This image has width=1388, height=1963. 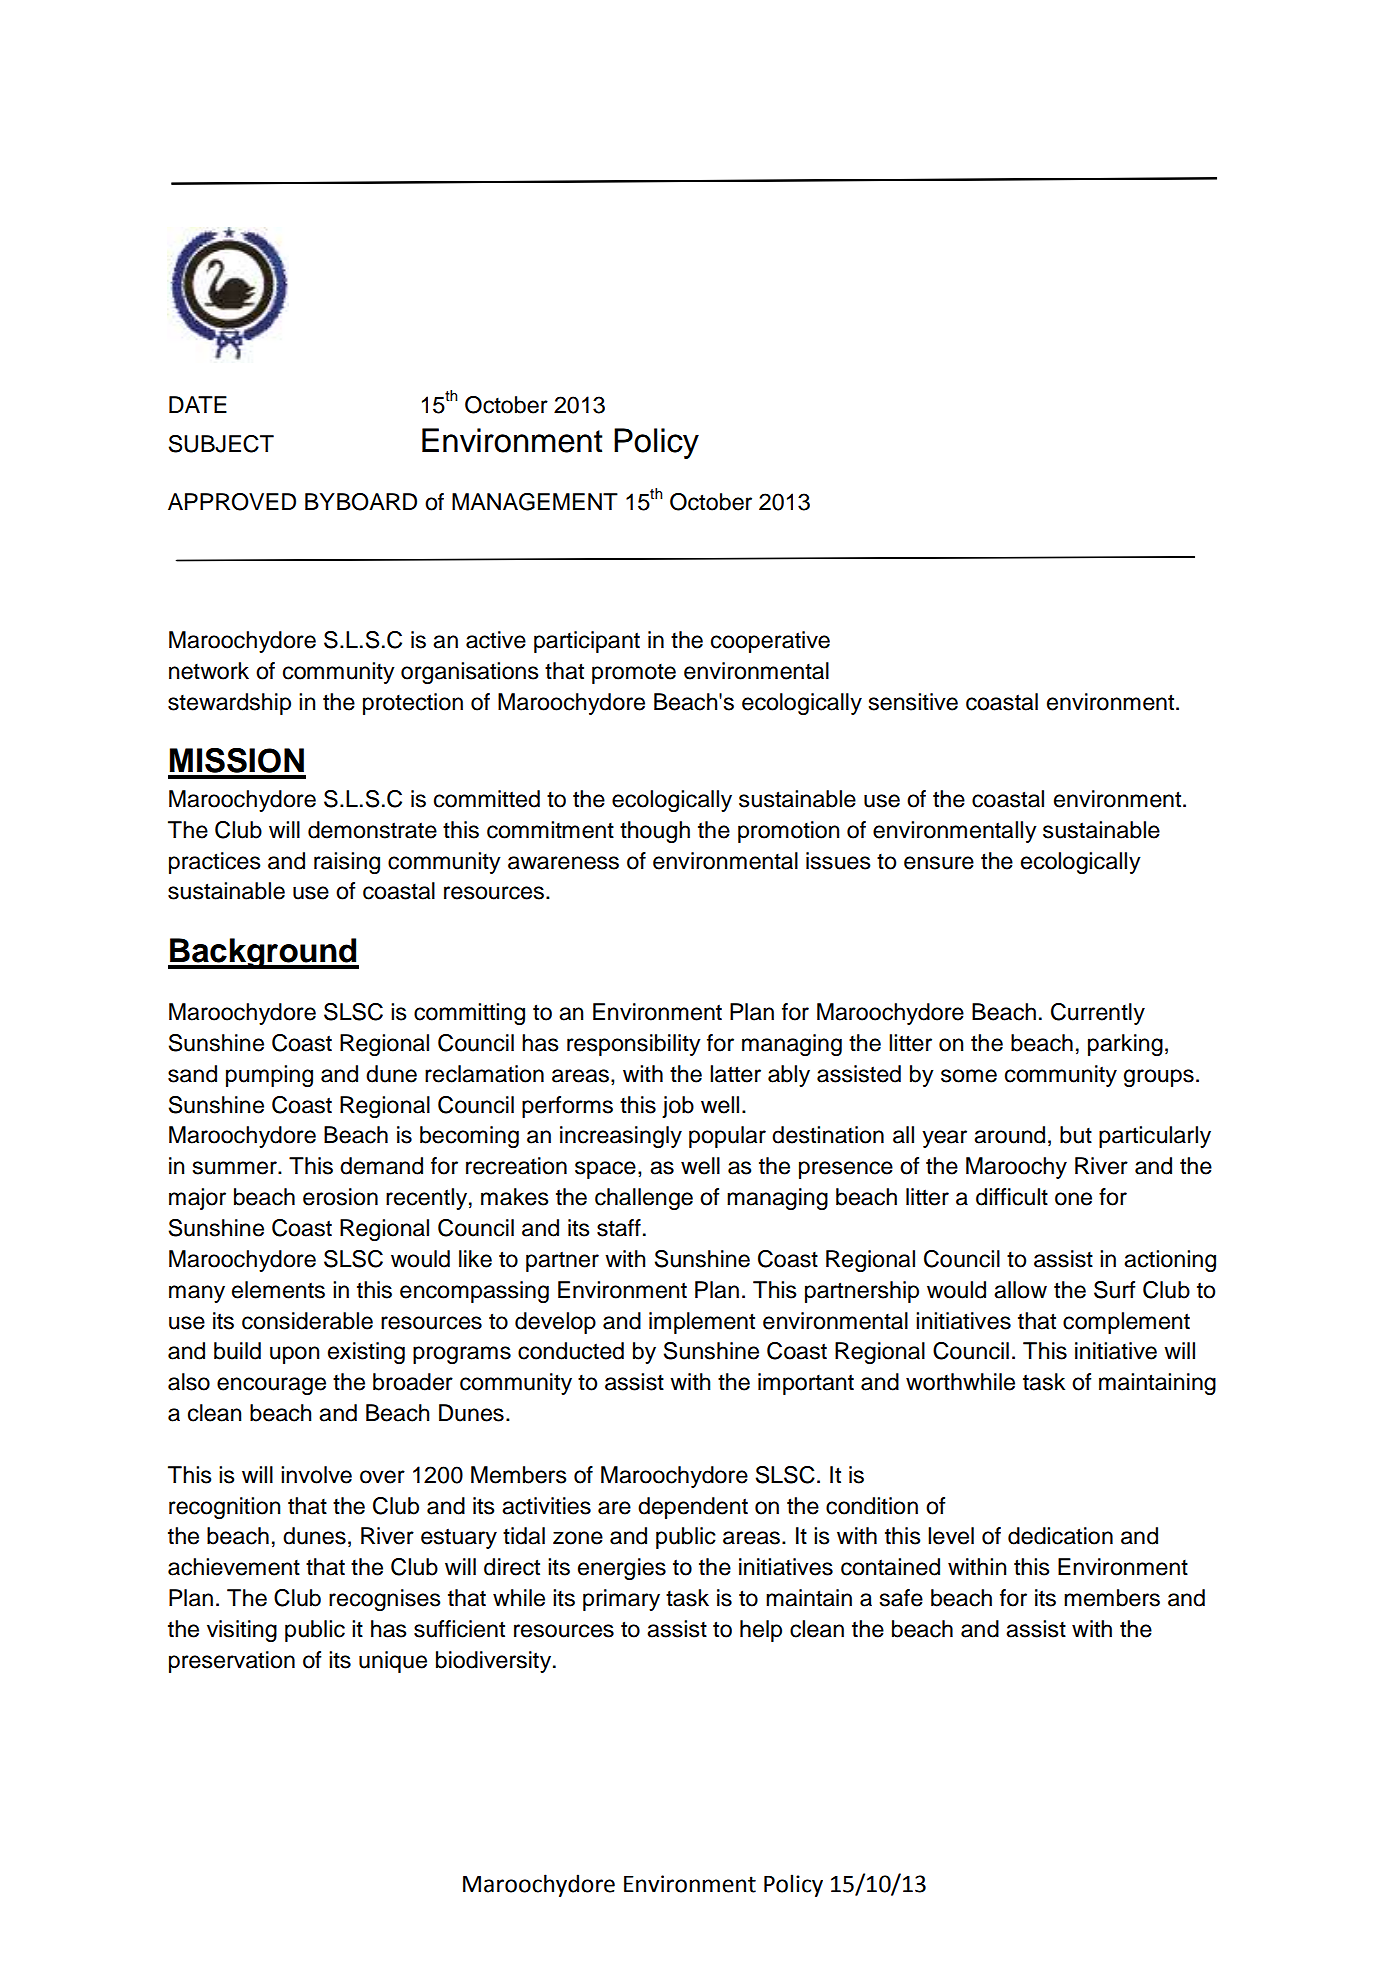 I want to click on SUBJECT, so click(x=221, y=444).
